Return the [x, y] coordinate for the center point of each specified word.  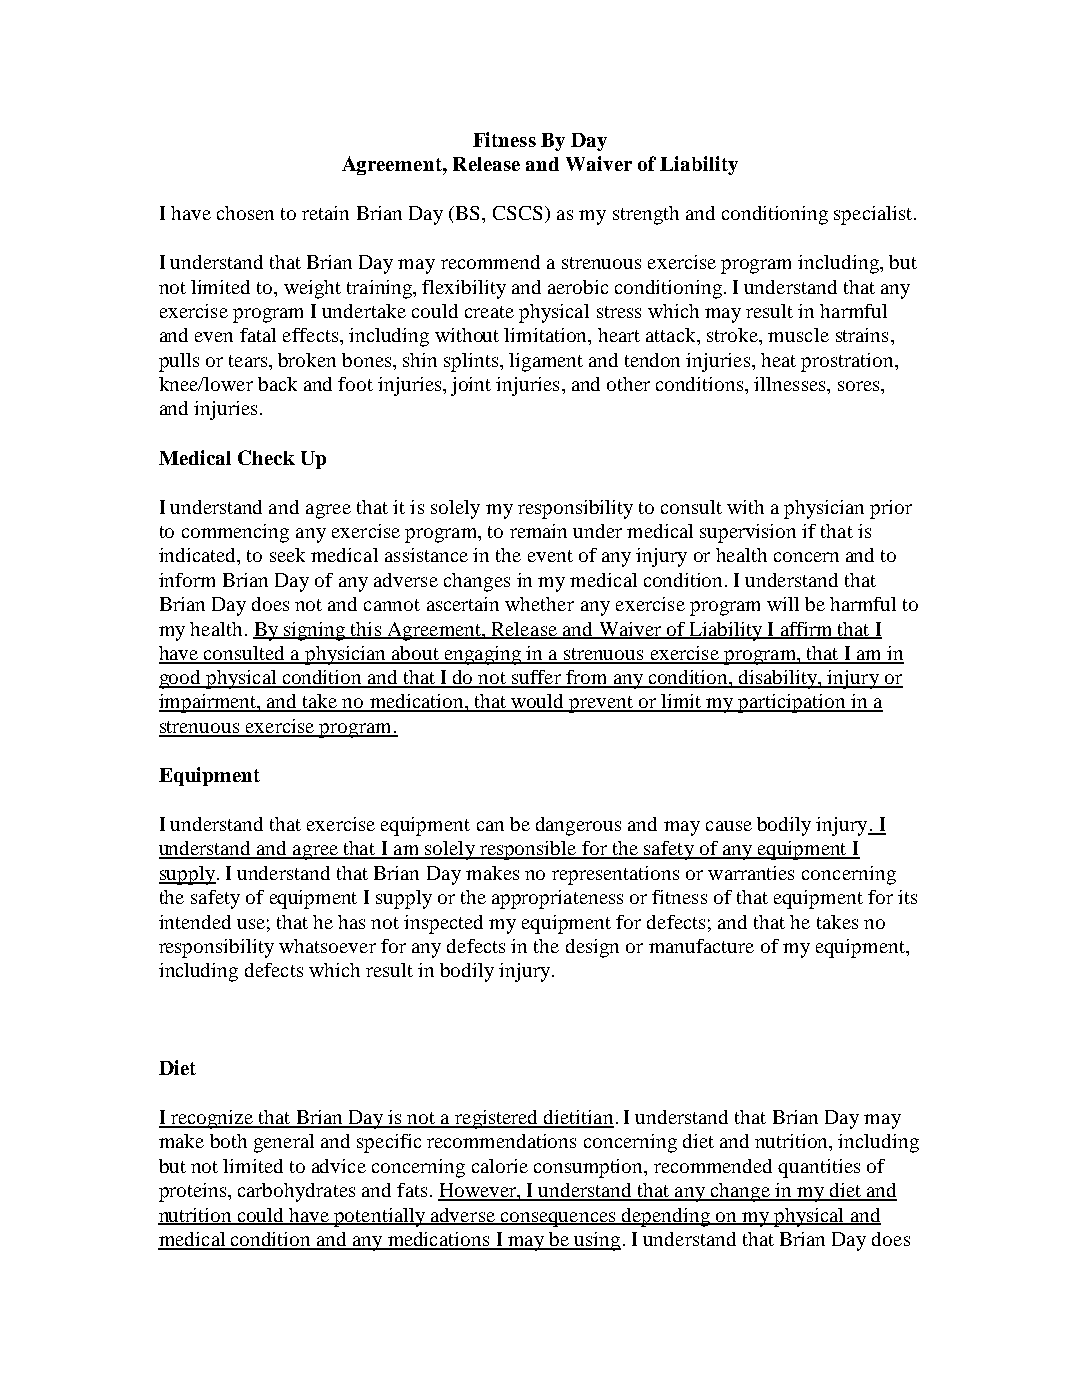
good [181, 679]
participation [792, 703]
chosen [245, 213]
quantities [819, 1168]
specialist [874, 215]
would [538, 702]
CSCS [517, 213]
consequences [558, 1219]
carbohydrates [296, 1192]
